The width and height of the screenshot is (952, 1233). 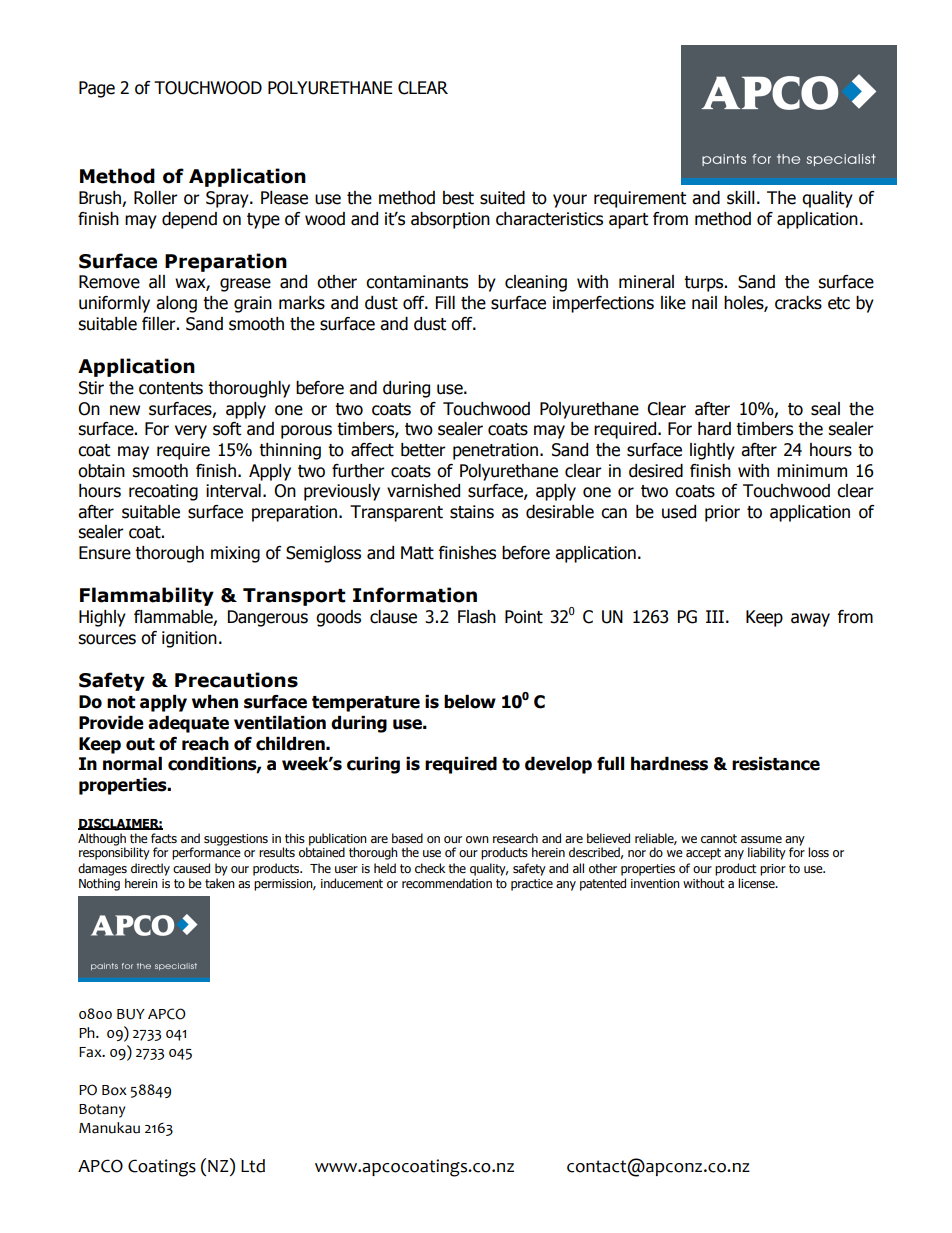 I want to click on recommendation, so click(x=447, y=883).
